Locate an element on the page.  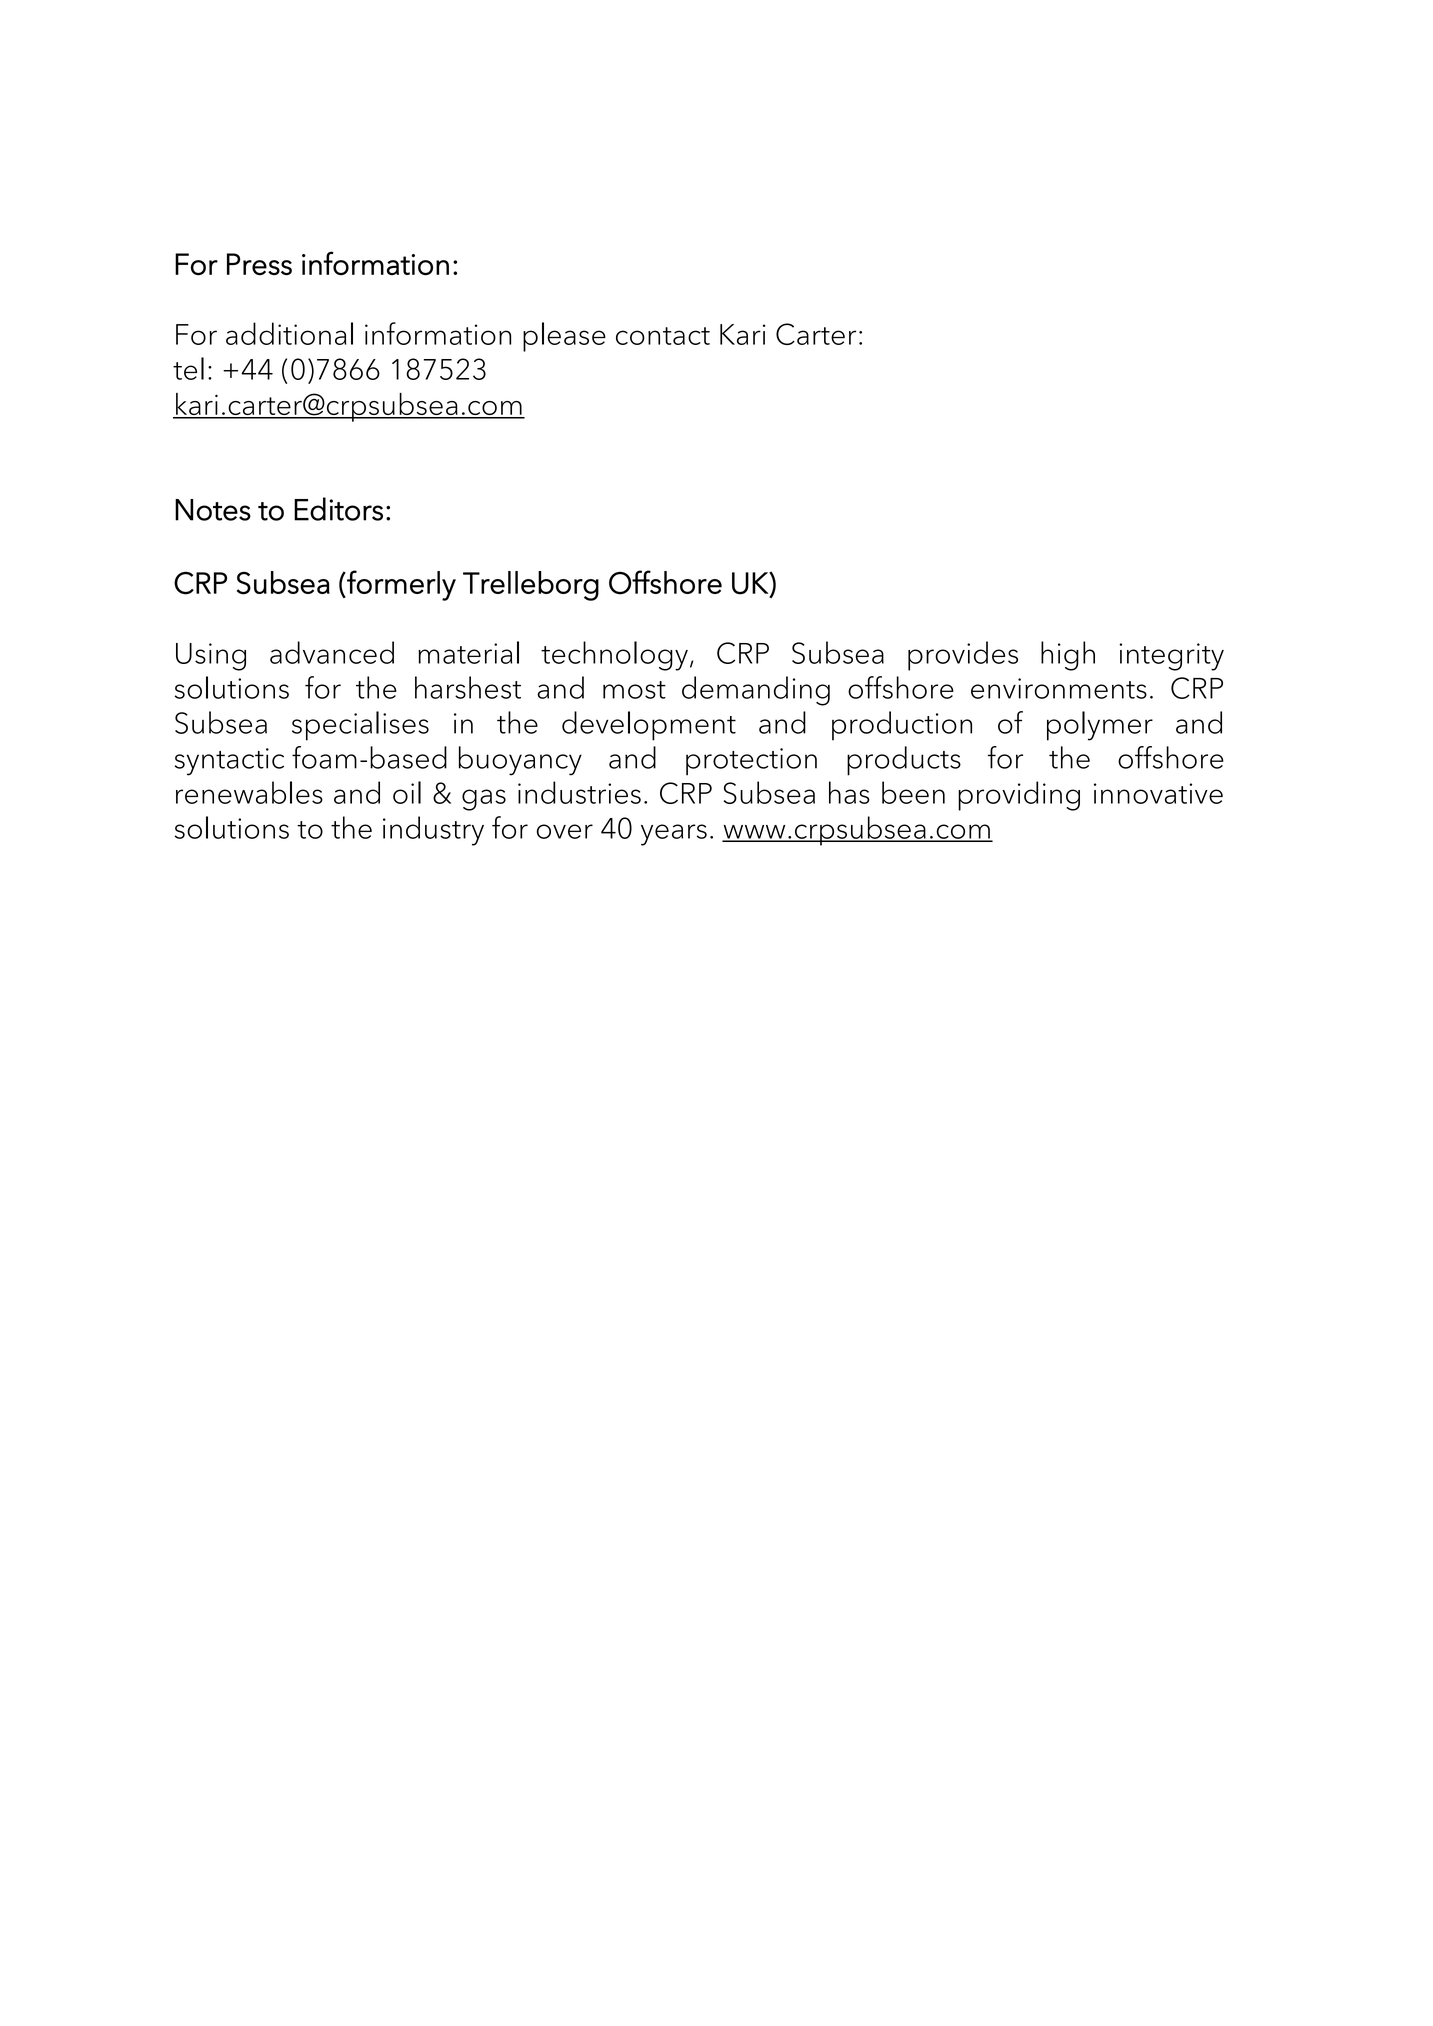
please is located at coordinates (564, 337).
